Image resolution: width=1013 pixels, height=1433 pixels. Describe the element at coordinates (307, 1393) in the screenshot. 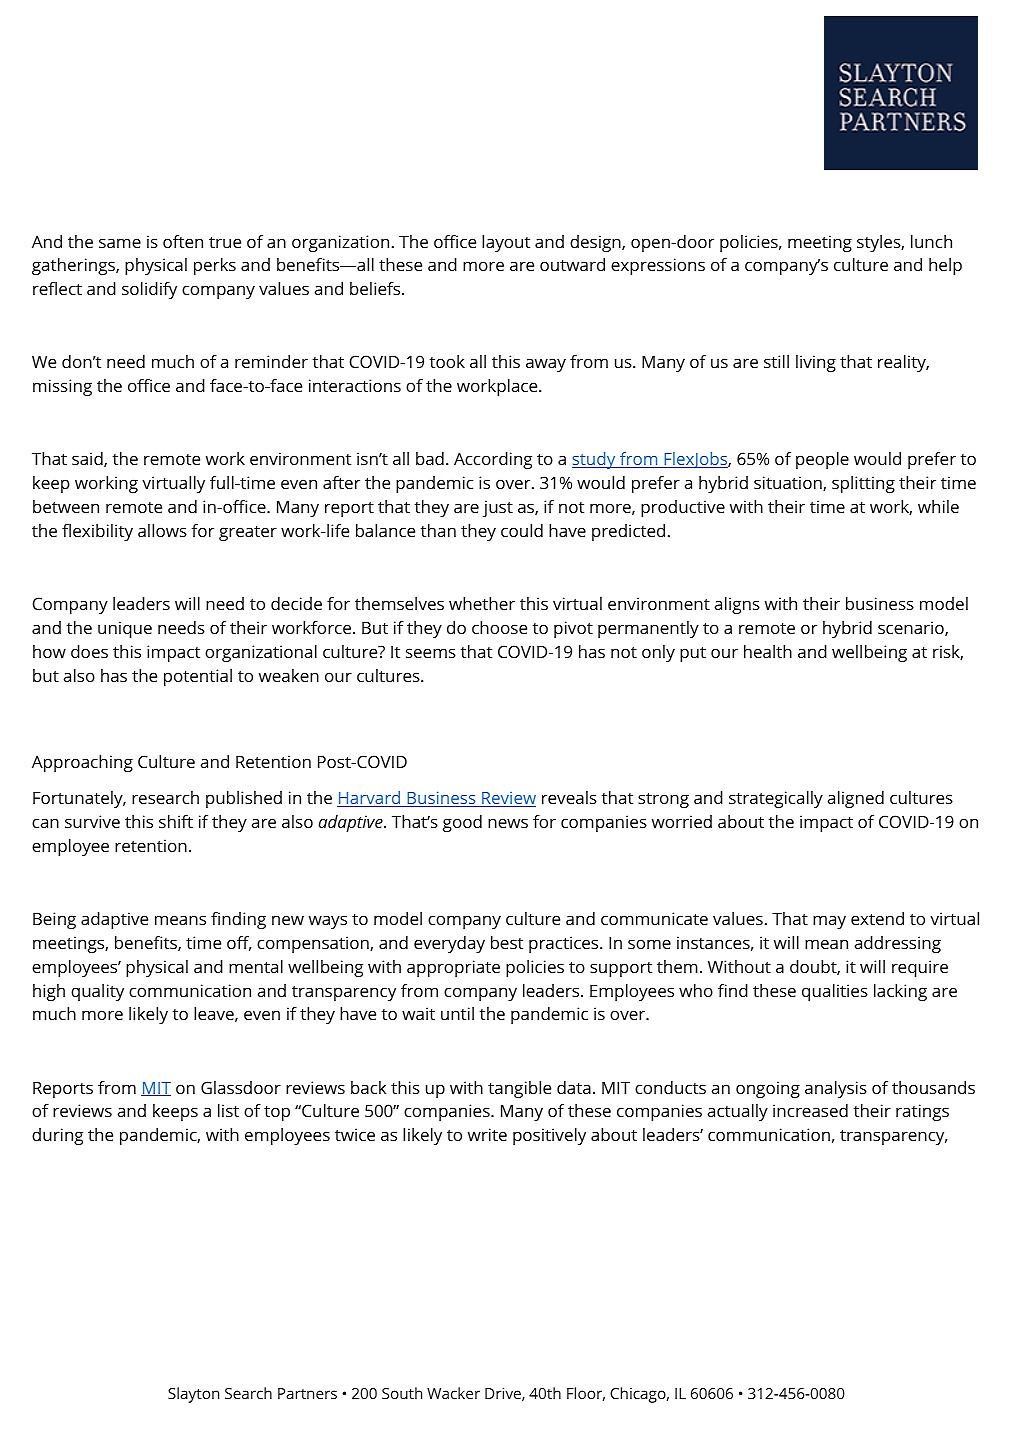

I see `Partners` at that location.
